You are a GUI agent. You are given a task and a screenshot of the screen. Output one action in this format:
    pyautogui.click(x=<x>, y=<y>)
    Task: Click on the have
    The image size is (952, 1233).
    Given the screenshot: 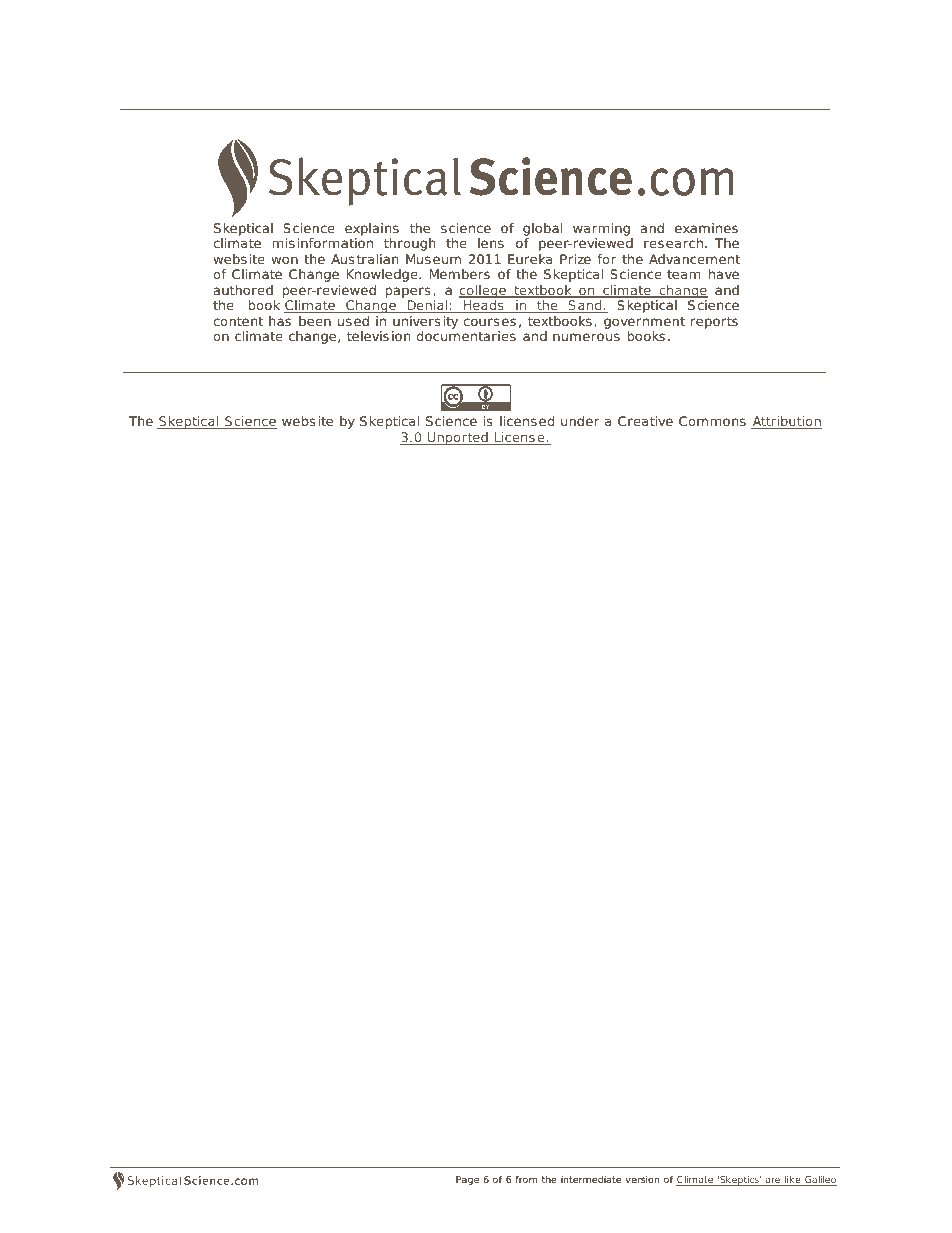 What is the action you would take?
    pyautogui.click(x=724, y=274)
